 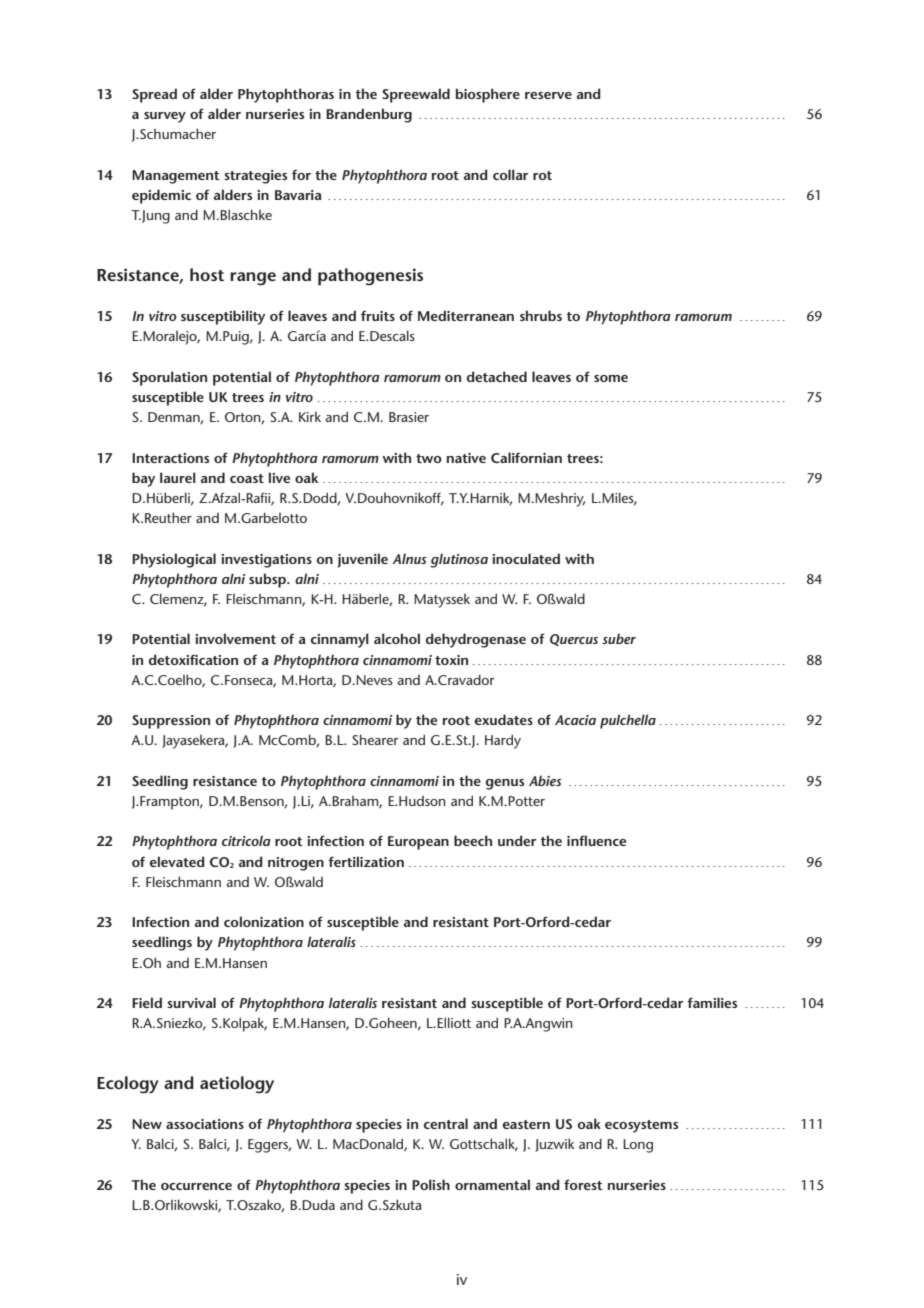 I want to click on reserve, so click(x=548, y=95).
